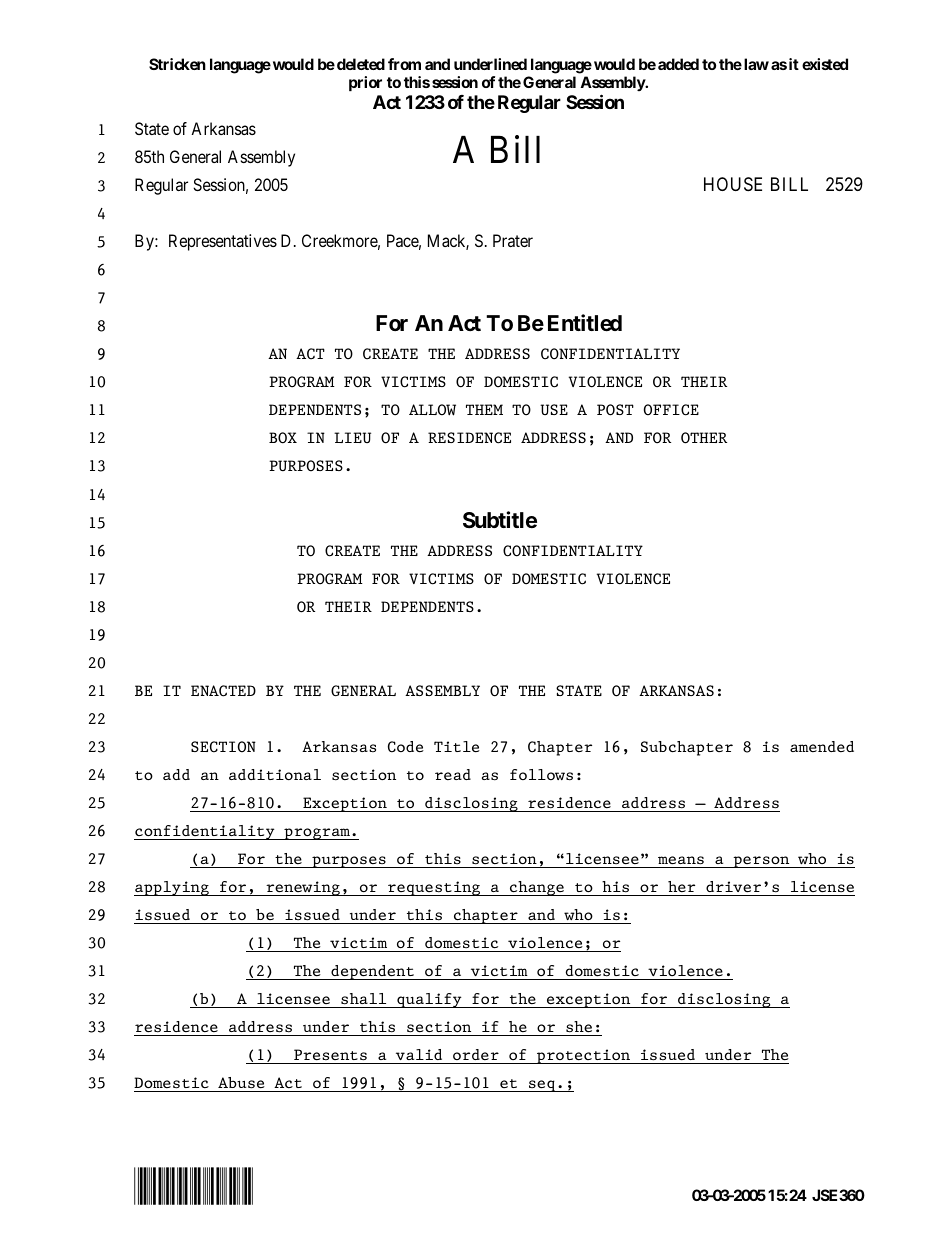 The image size is (952, 1233). Describe the element at coordinates (541, 775) in the screenshot. I see `follows` at that location.
